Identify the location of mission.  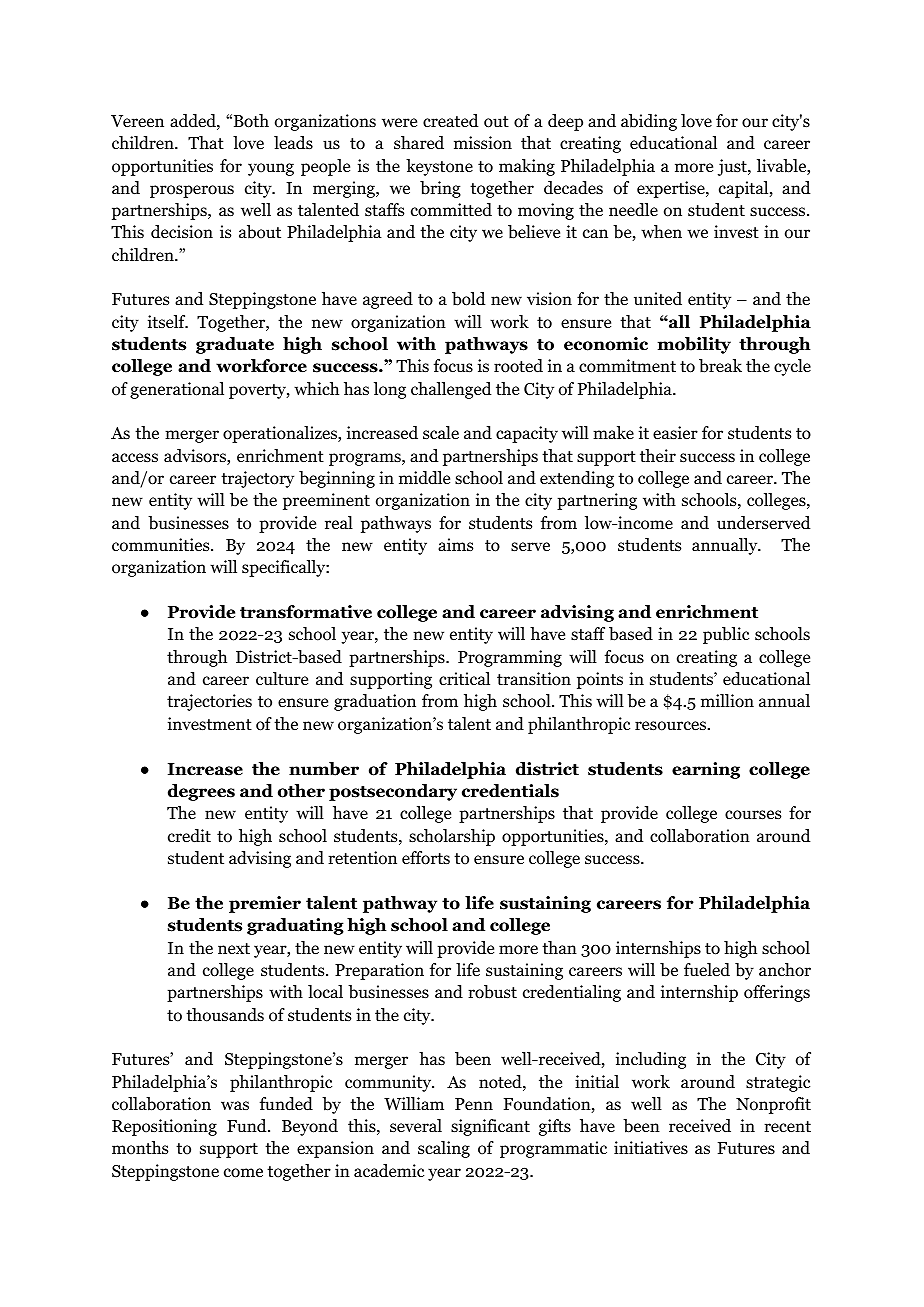
(483, 143).
